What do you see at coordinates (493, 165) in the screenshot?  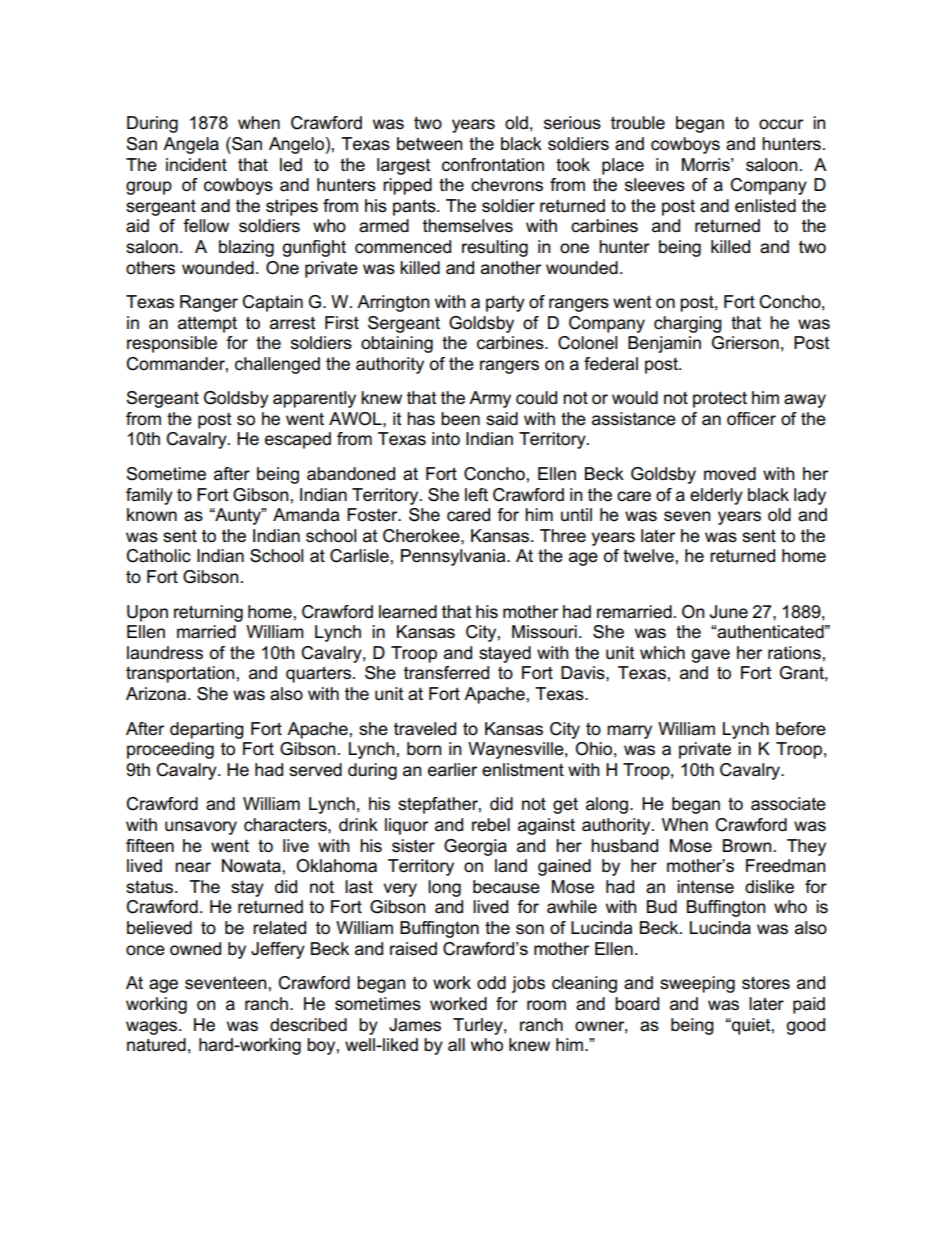 I see `confrontation` at bounding box center [493, 165].
